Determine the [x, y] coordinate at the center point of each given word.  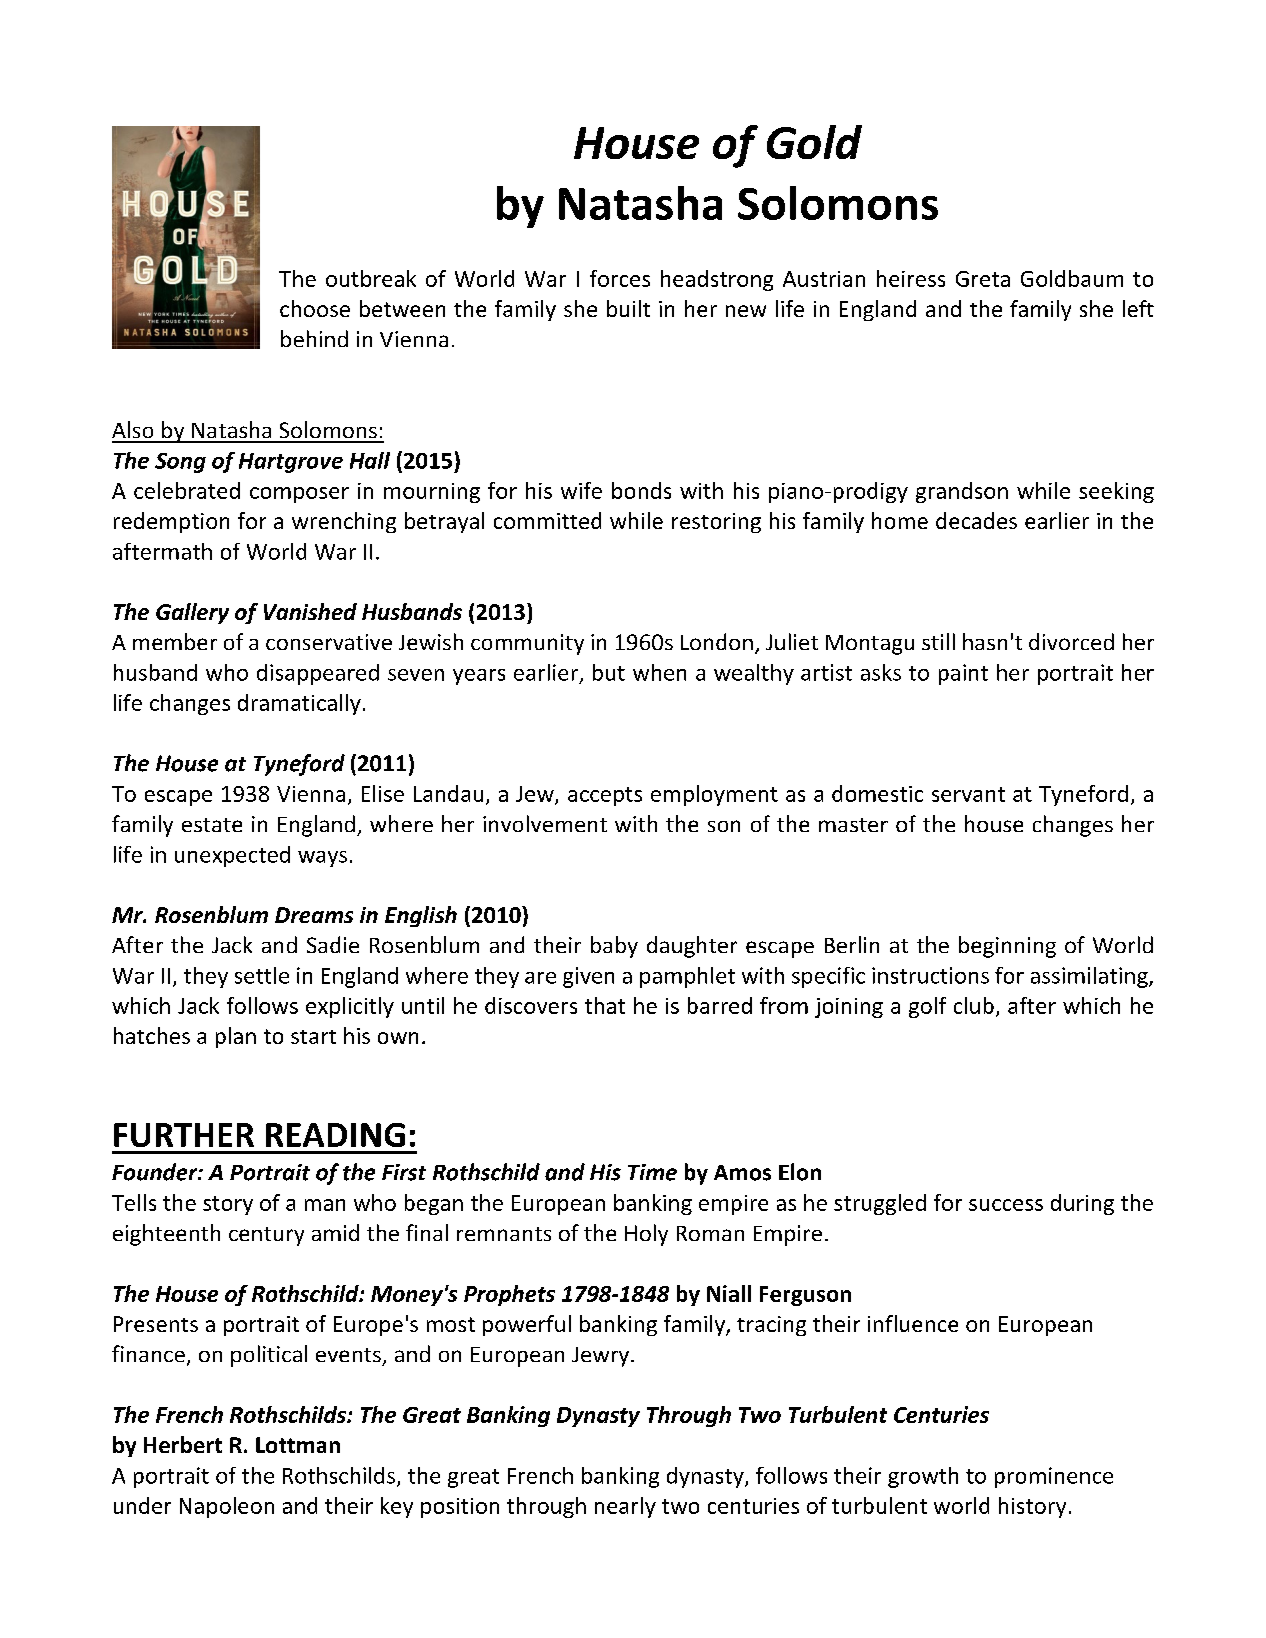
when [659, 672]
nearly [625, 1507]
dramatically [299, 704]
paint [963, 674]
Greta [983, 279]
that [605, 1005]
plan [236, 1037]
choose [315, 308]
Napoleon [227, 1507]
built [628, 308]
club [974, 1005]
